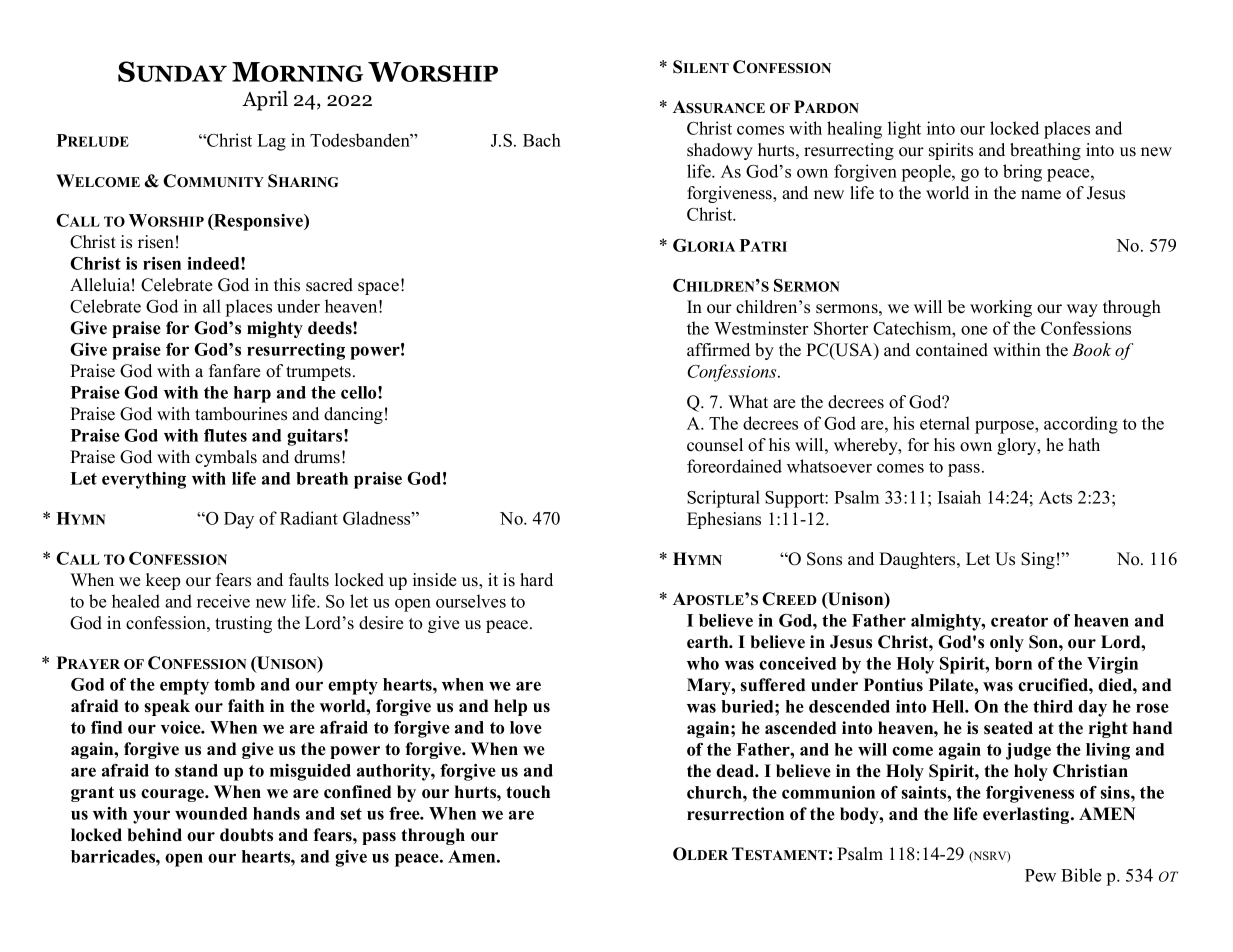 The width and height of the screenshot is (1233, 952). I want to click on tomb, so click(234, 684).
